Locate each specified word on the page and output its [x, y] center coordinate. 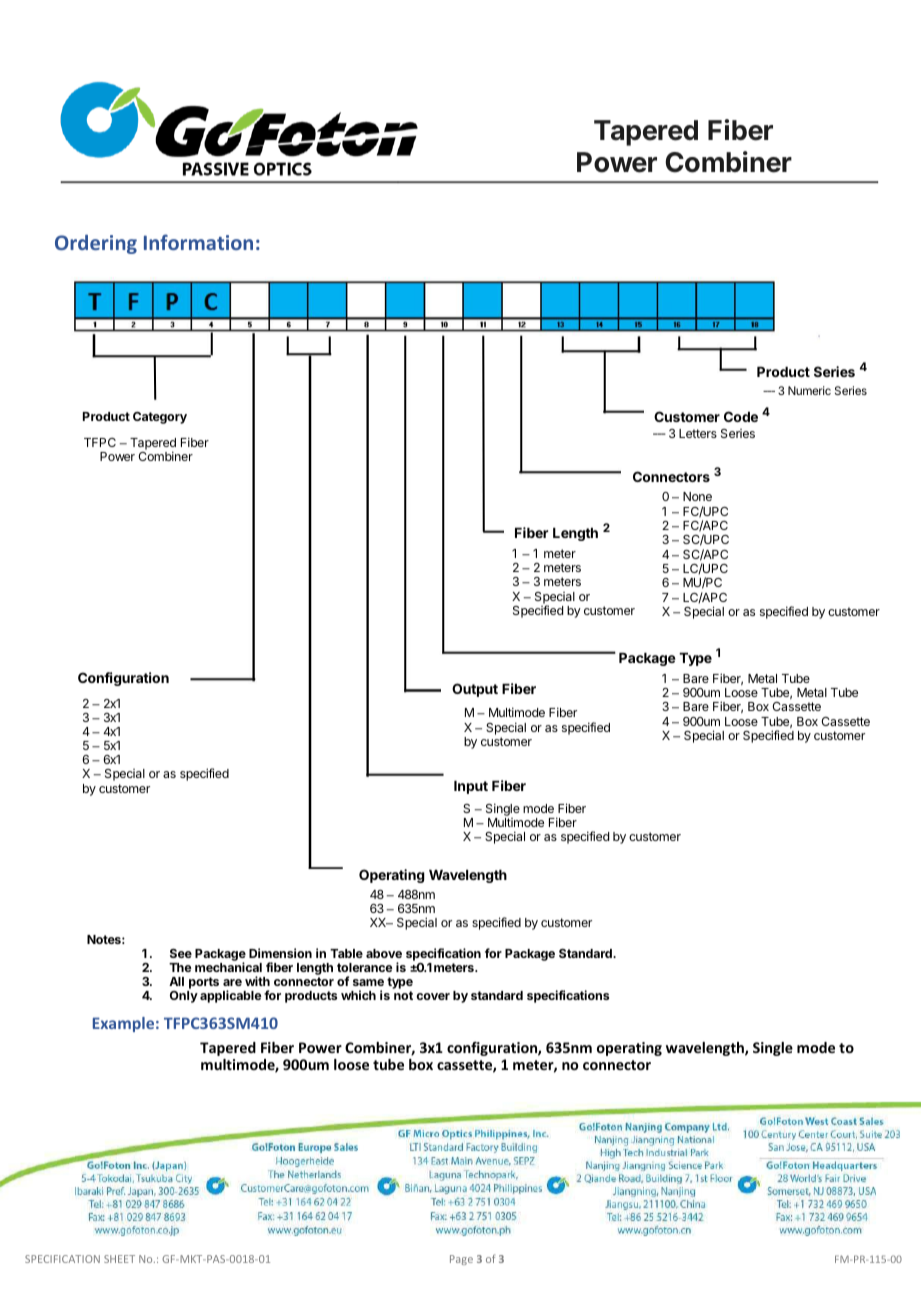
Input [471, 787]
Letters [698, 433]
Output [475, 690]
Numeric [809, 390]
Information [198, 242]
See [181, 953]
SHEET [119, 1259]
